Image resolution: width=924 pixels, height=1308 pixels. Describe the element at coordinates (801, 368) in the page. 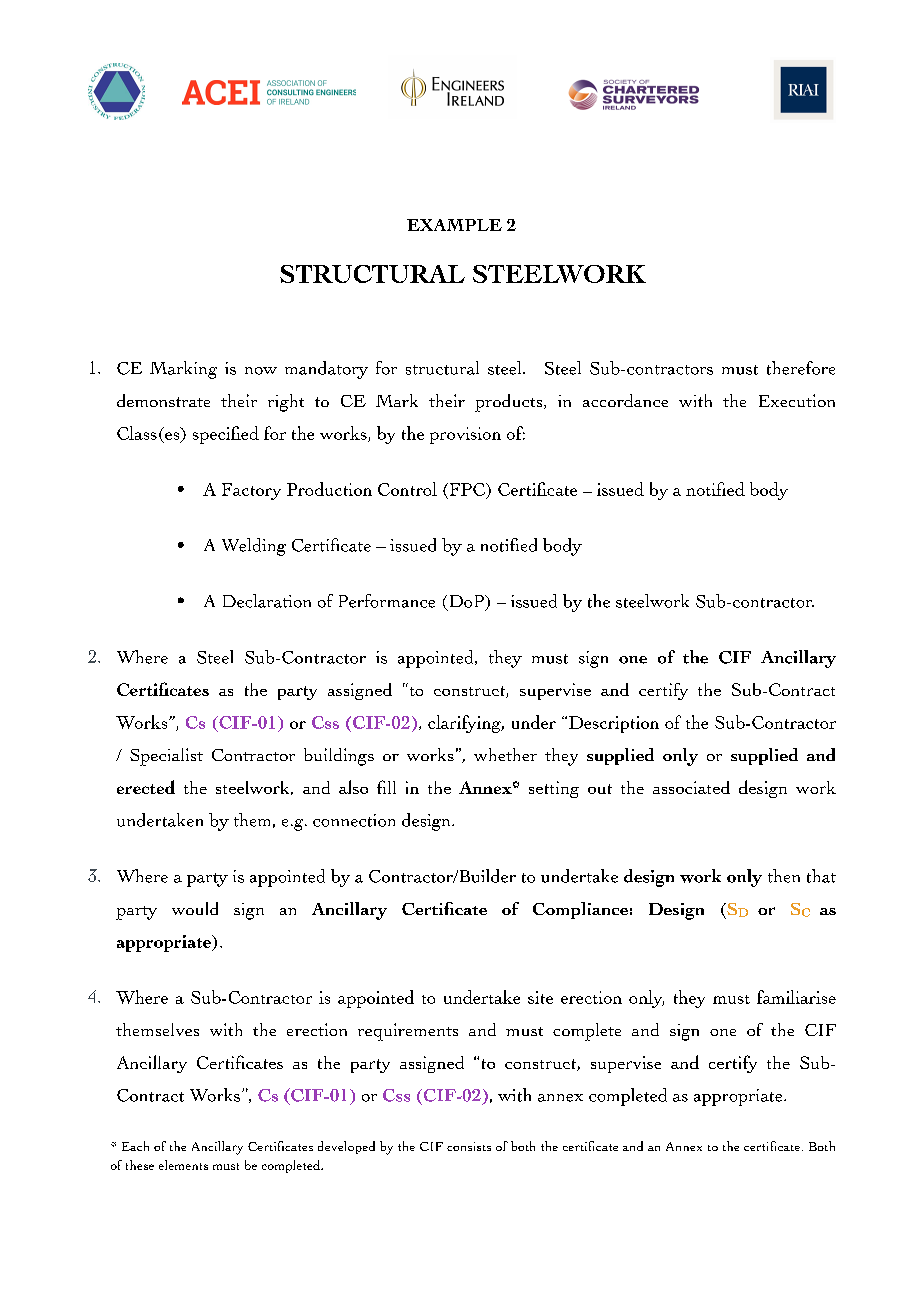

I see `therefore` at that location.
